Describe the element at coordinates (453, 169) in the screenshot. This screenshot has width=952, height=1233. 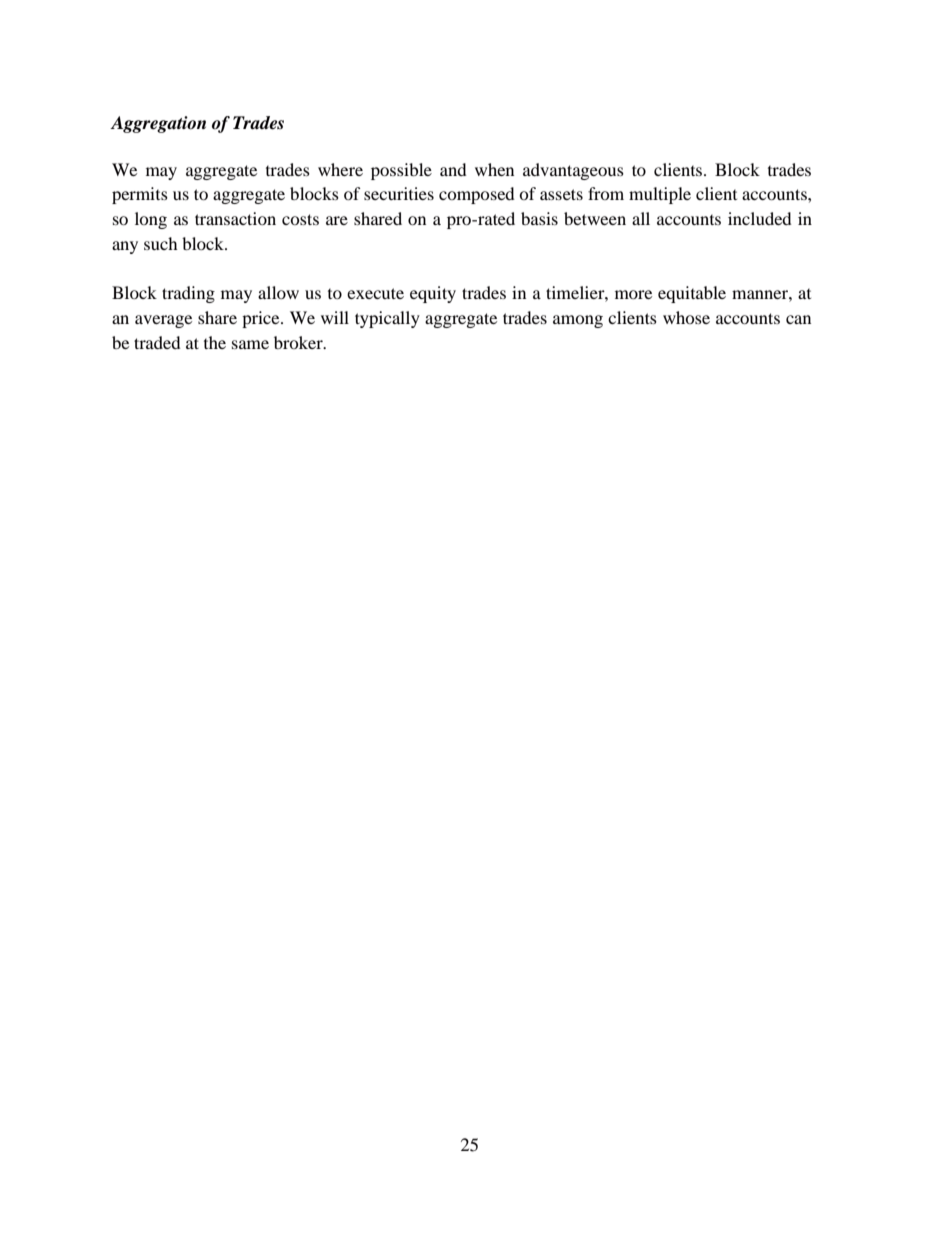
I see `and` at that location.
